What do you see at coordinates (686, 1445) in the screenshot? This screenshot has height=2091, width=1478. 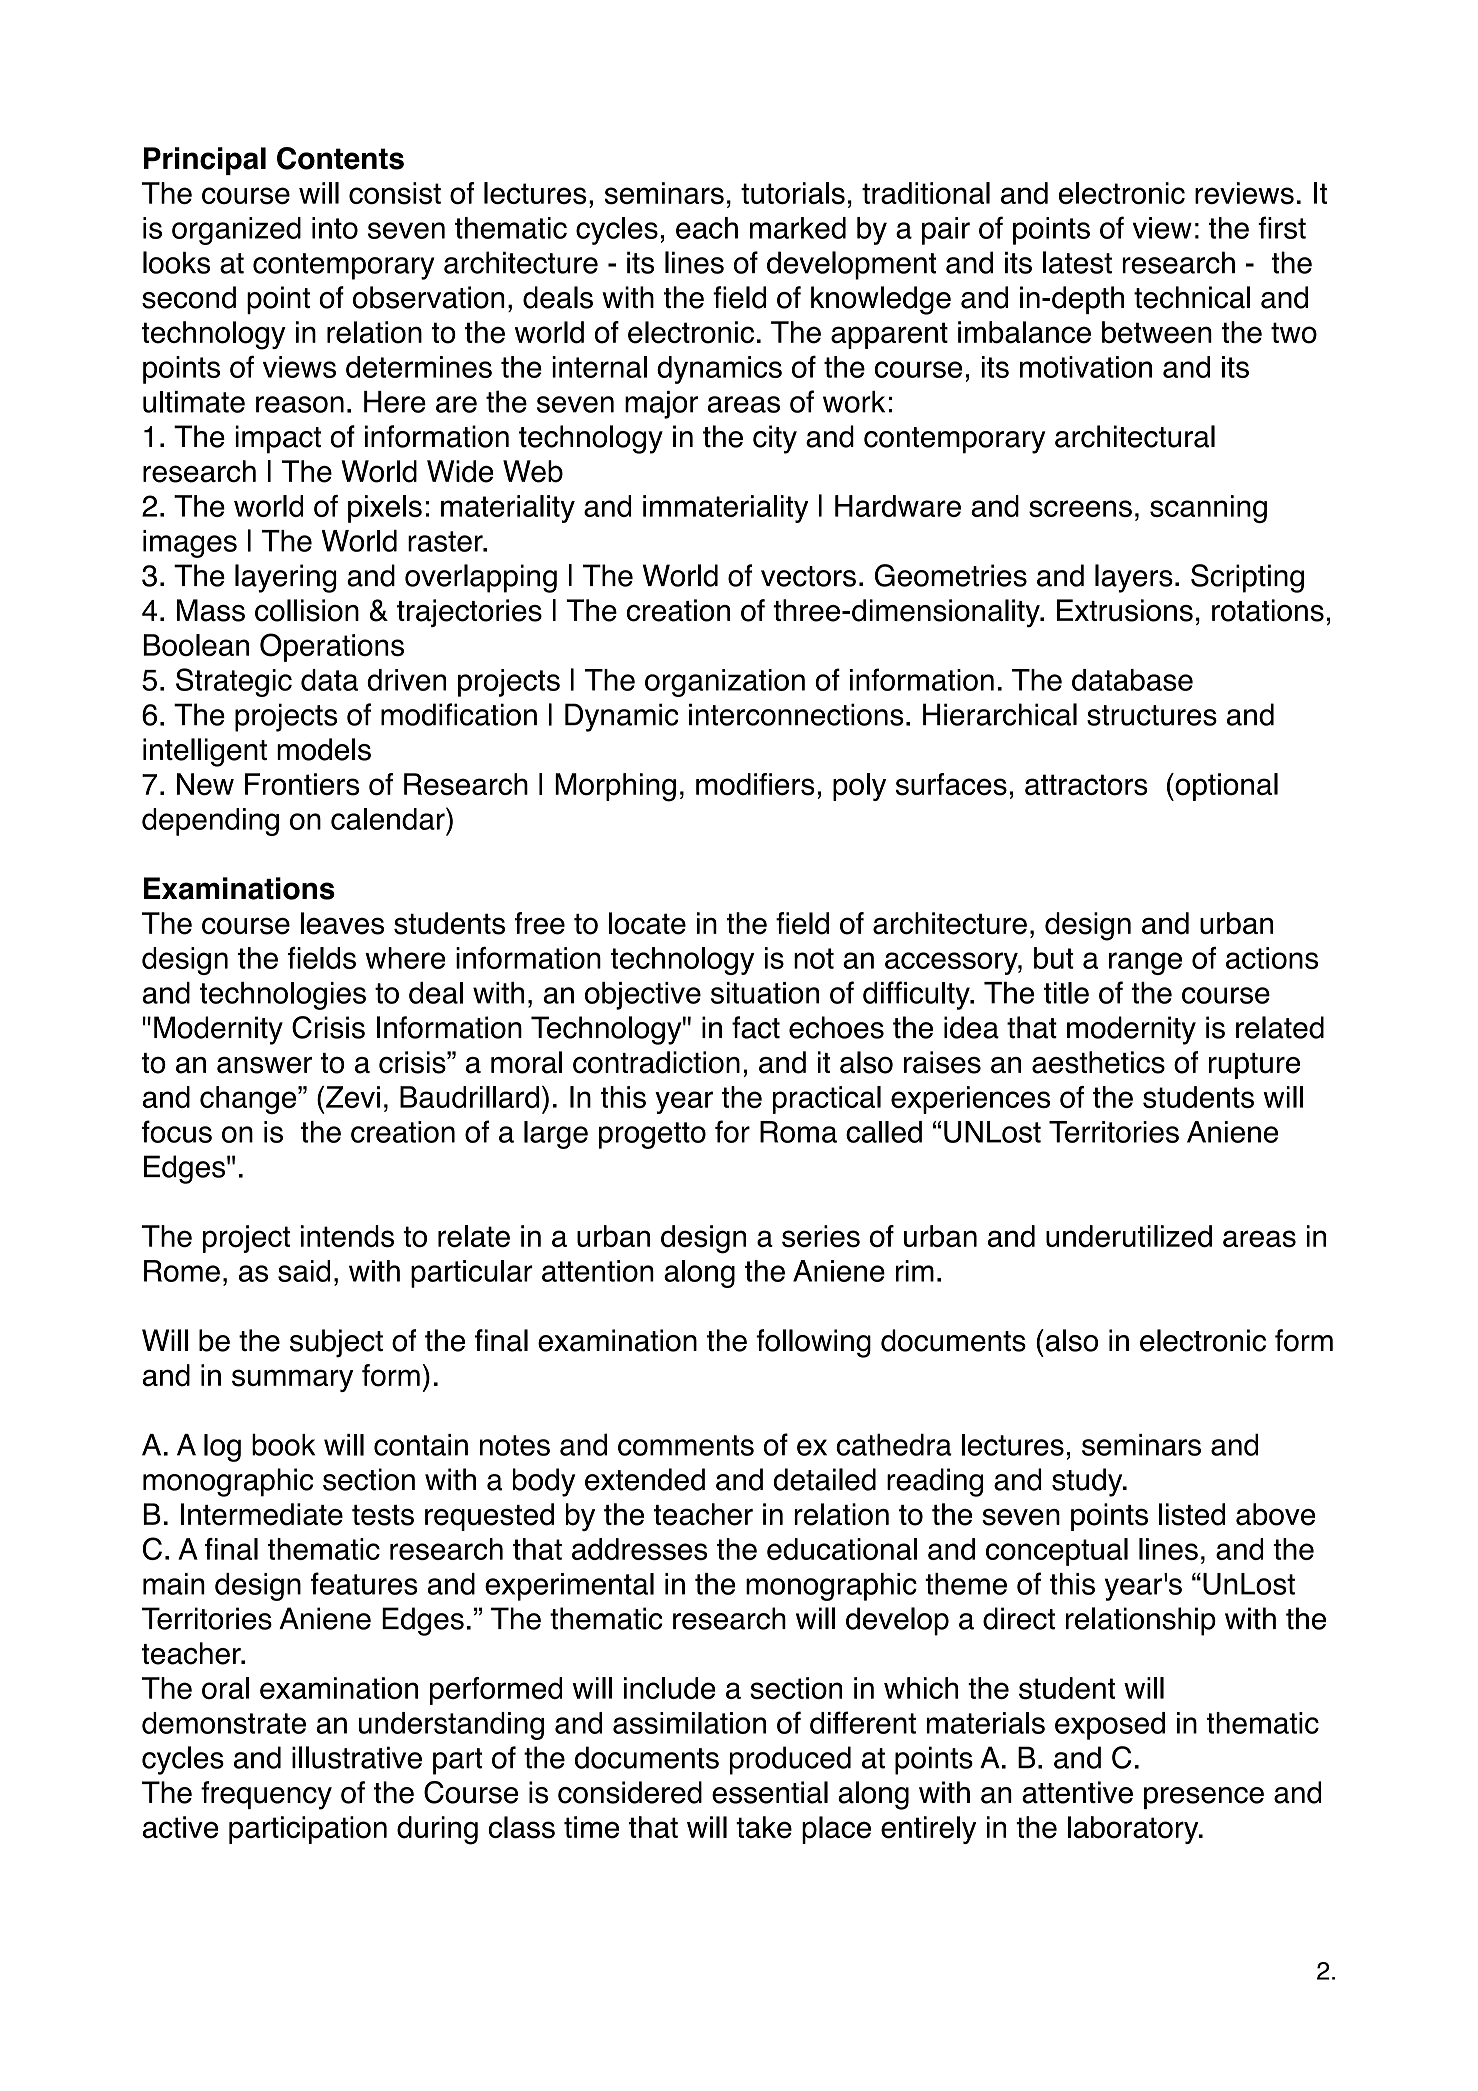 I see `comments` at bounding box center [686, 1445].
